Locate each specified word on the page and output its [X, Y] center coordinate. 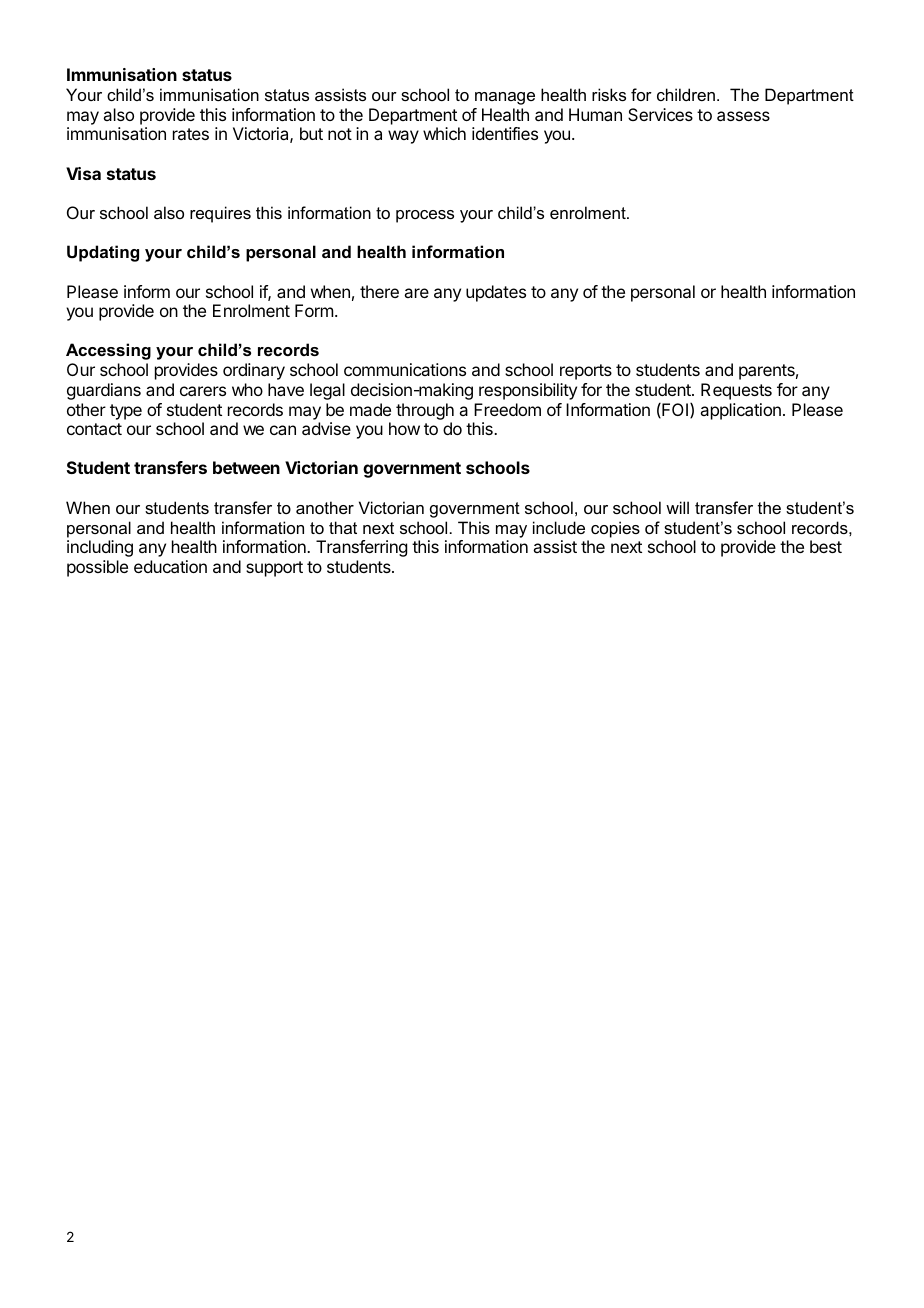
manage [505, 98]
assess [743, 116]
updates [496, 293]
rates [191, 134]
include [559, 527]
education [170, 566]
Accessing [108, 351]
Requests [736, 391]
